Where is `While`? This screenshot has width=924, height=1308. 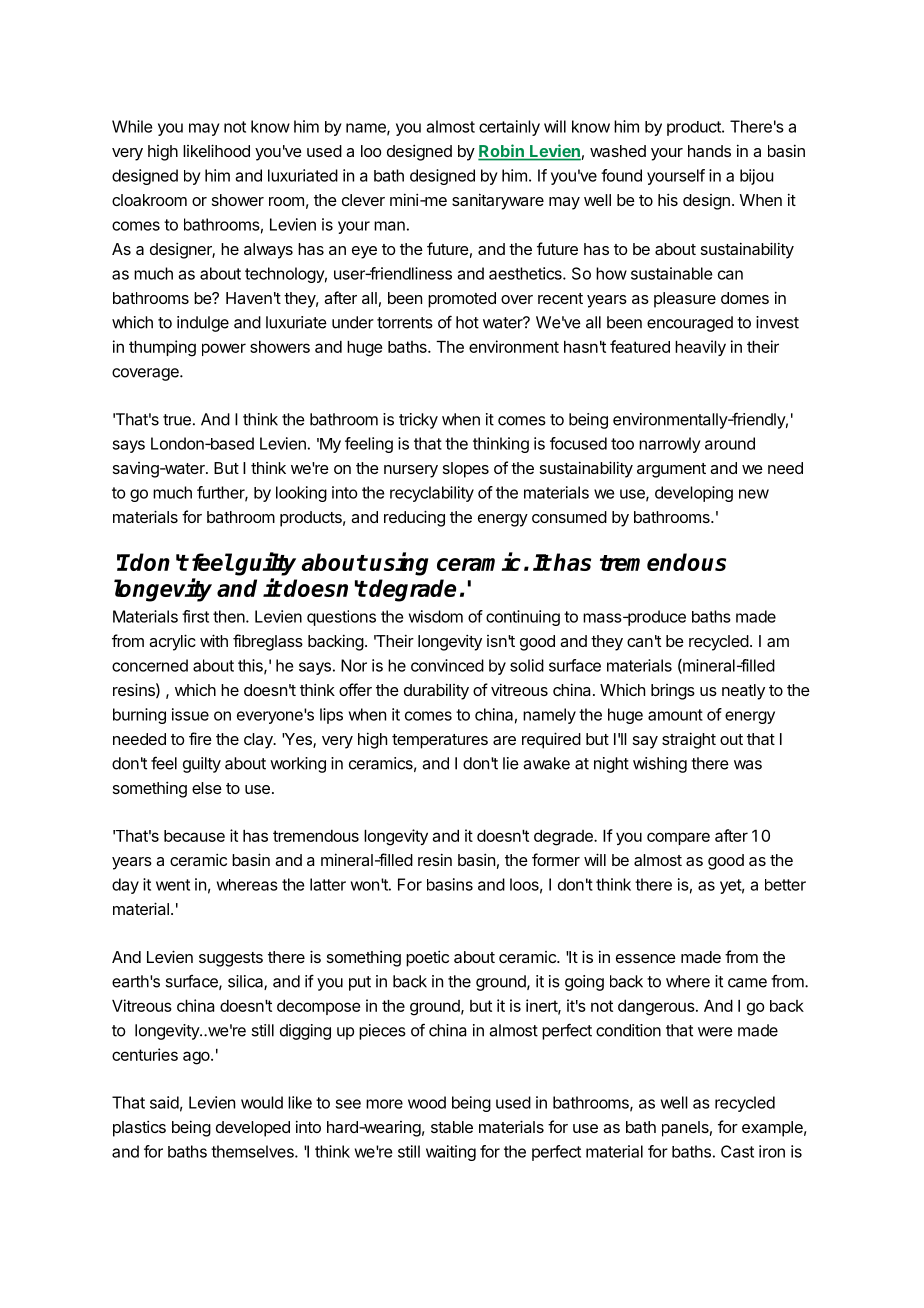 While is located at coordinates (132, 126).
